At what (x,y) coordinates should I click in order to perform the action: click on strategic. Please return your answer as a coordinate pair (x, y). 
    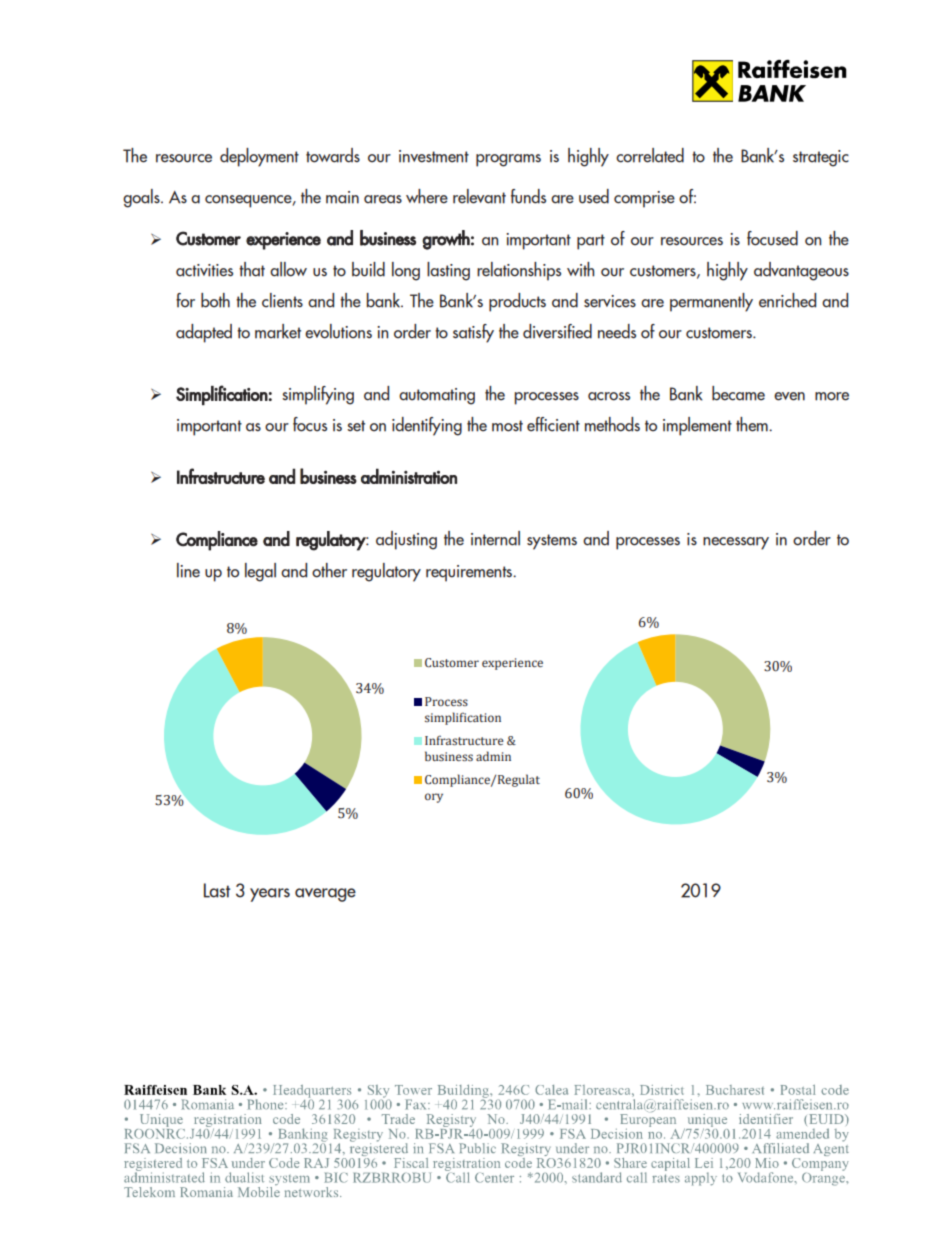
    Looking at the image, I should click on (821, 158).
